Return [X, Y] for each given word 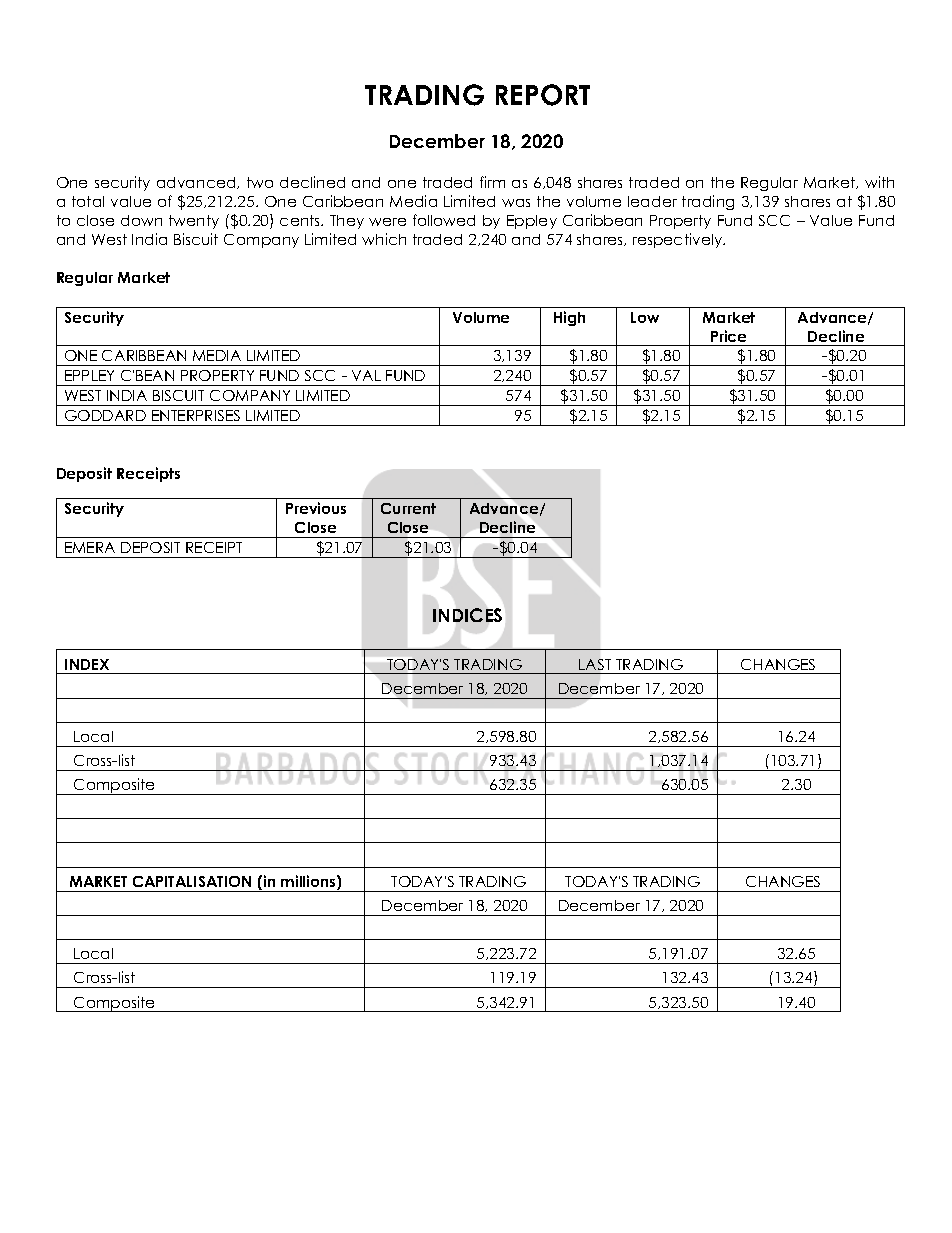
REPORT [543, 95]
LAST [595, 664]
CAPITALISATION [192, 881]
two [260, 182]
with [879, 182]
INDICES [467, 615]
